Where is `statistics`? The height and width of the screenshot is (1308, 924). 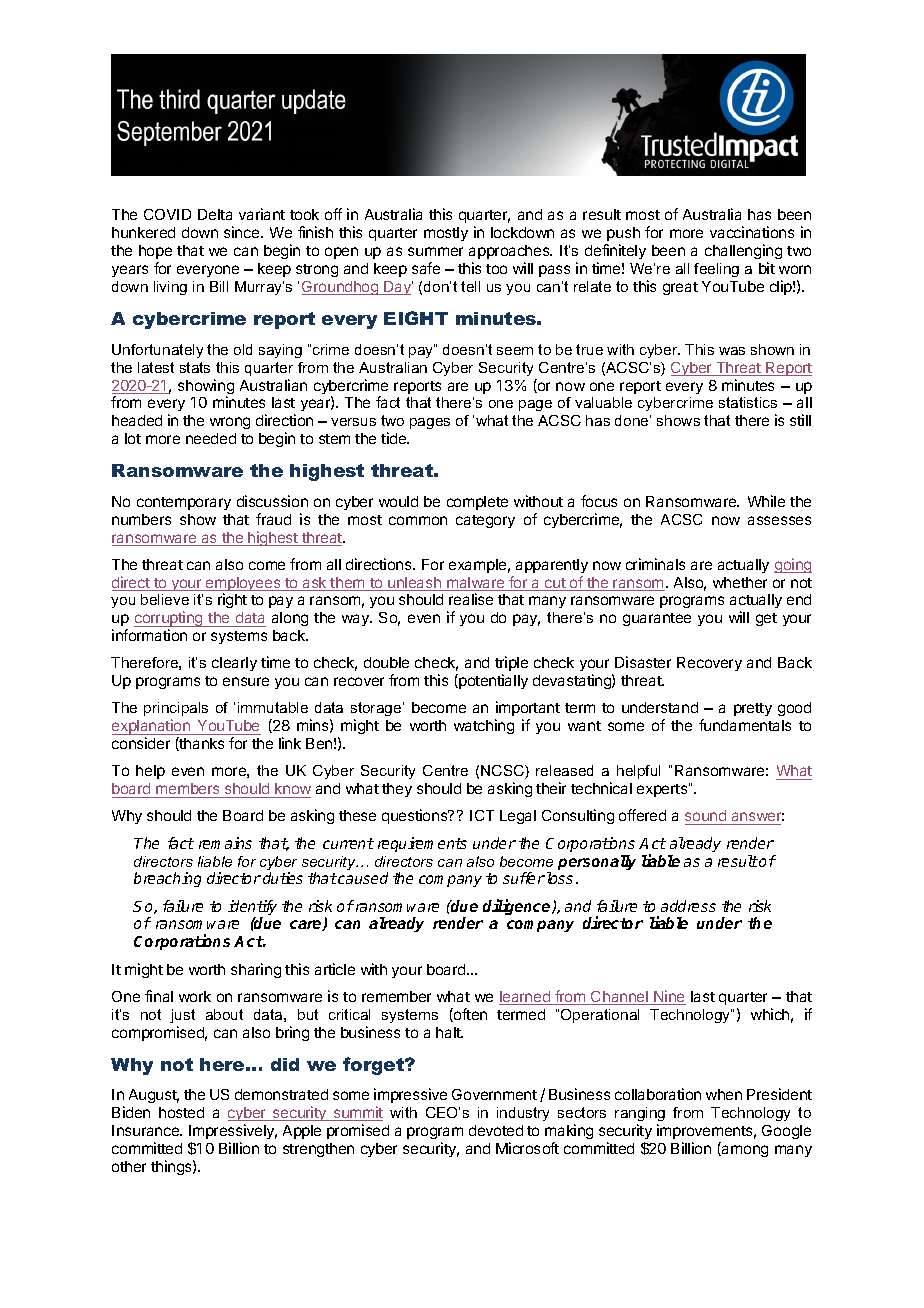 statistics is located at coordinates (748, 402).
